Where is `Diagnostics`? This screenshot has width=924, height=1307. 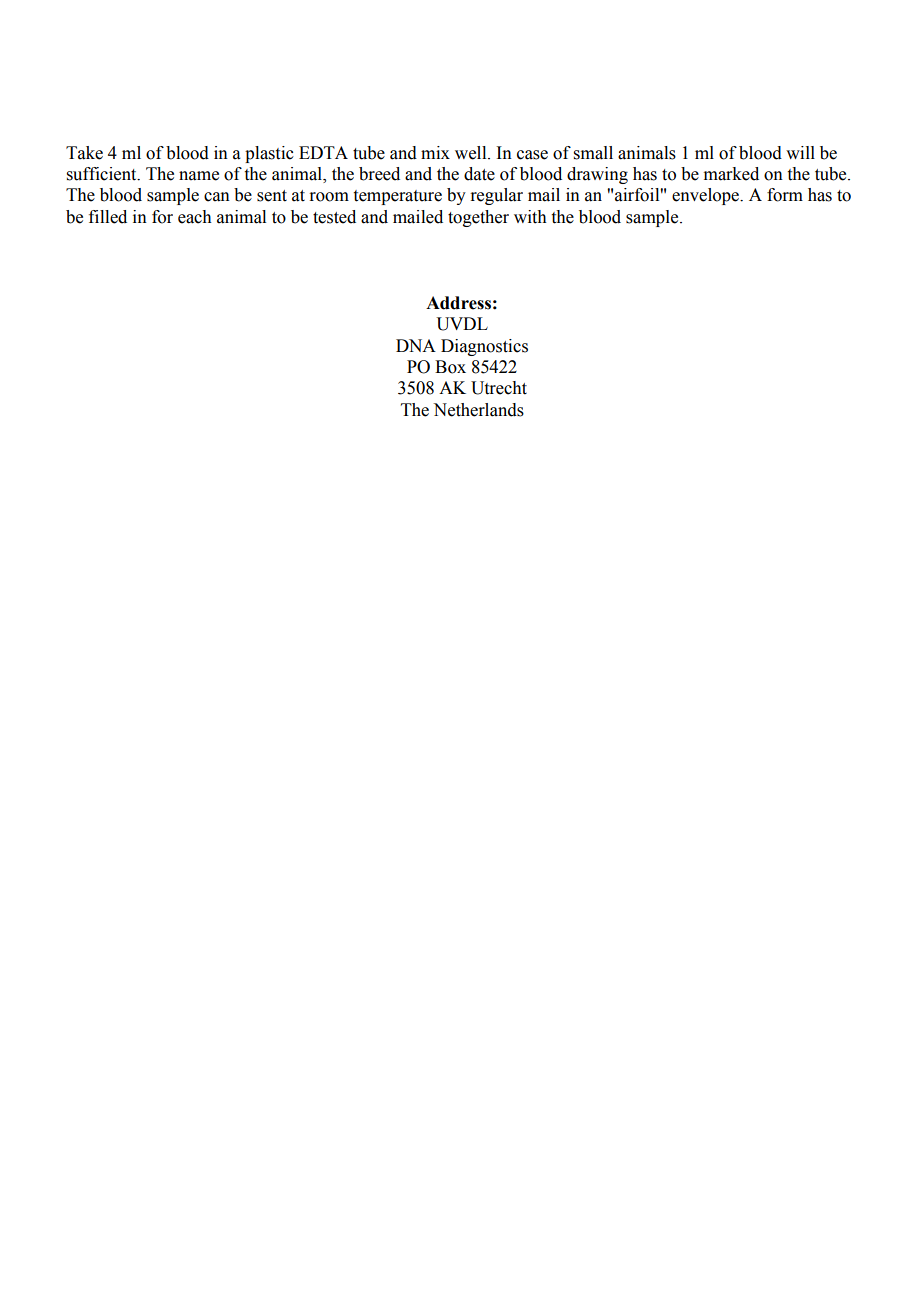 Diagnostics is located at coordinates (484, 347).
